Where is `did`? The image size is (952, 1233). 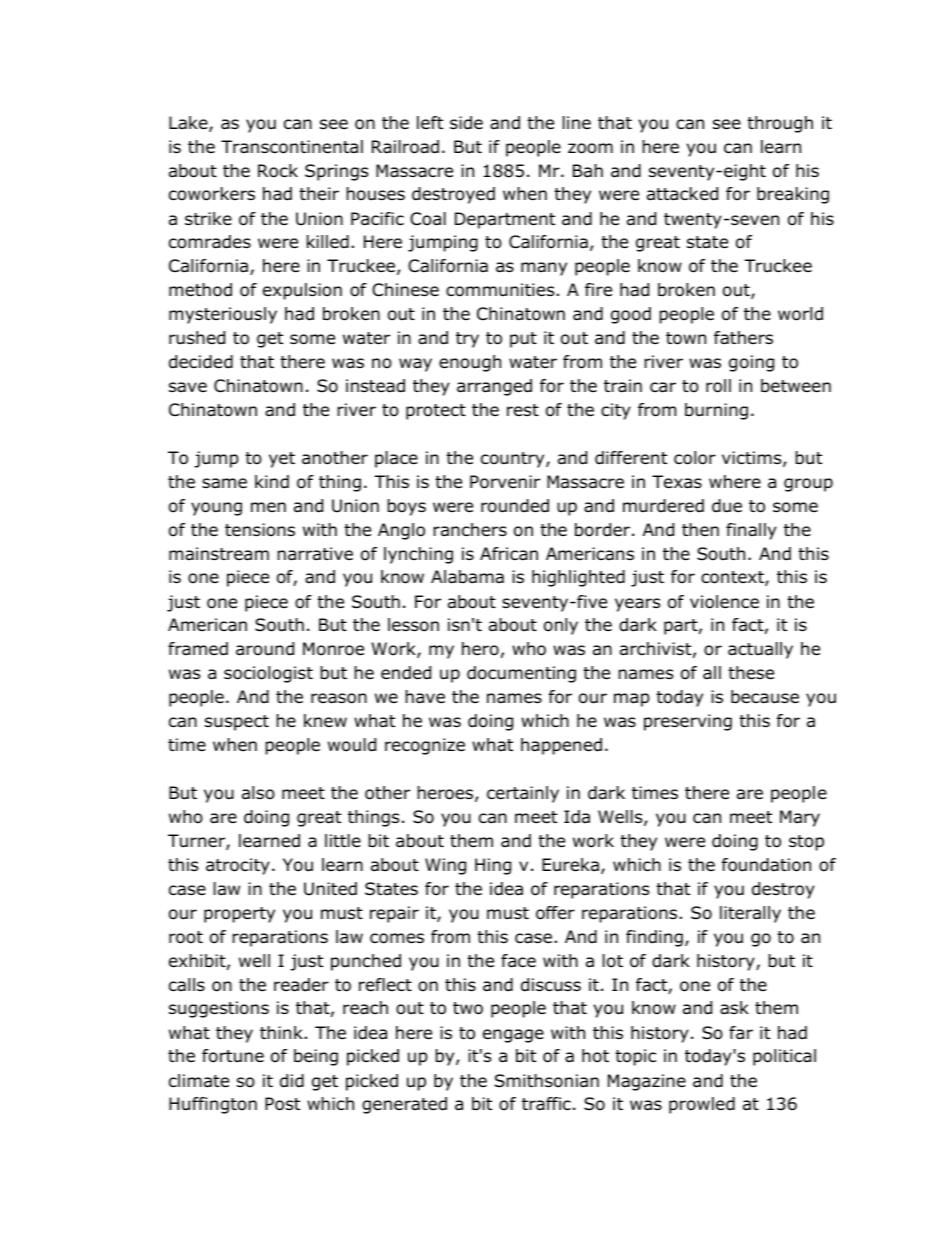 did is located at coordinates (292, 1081).
